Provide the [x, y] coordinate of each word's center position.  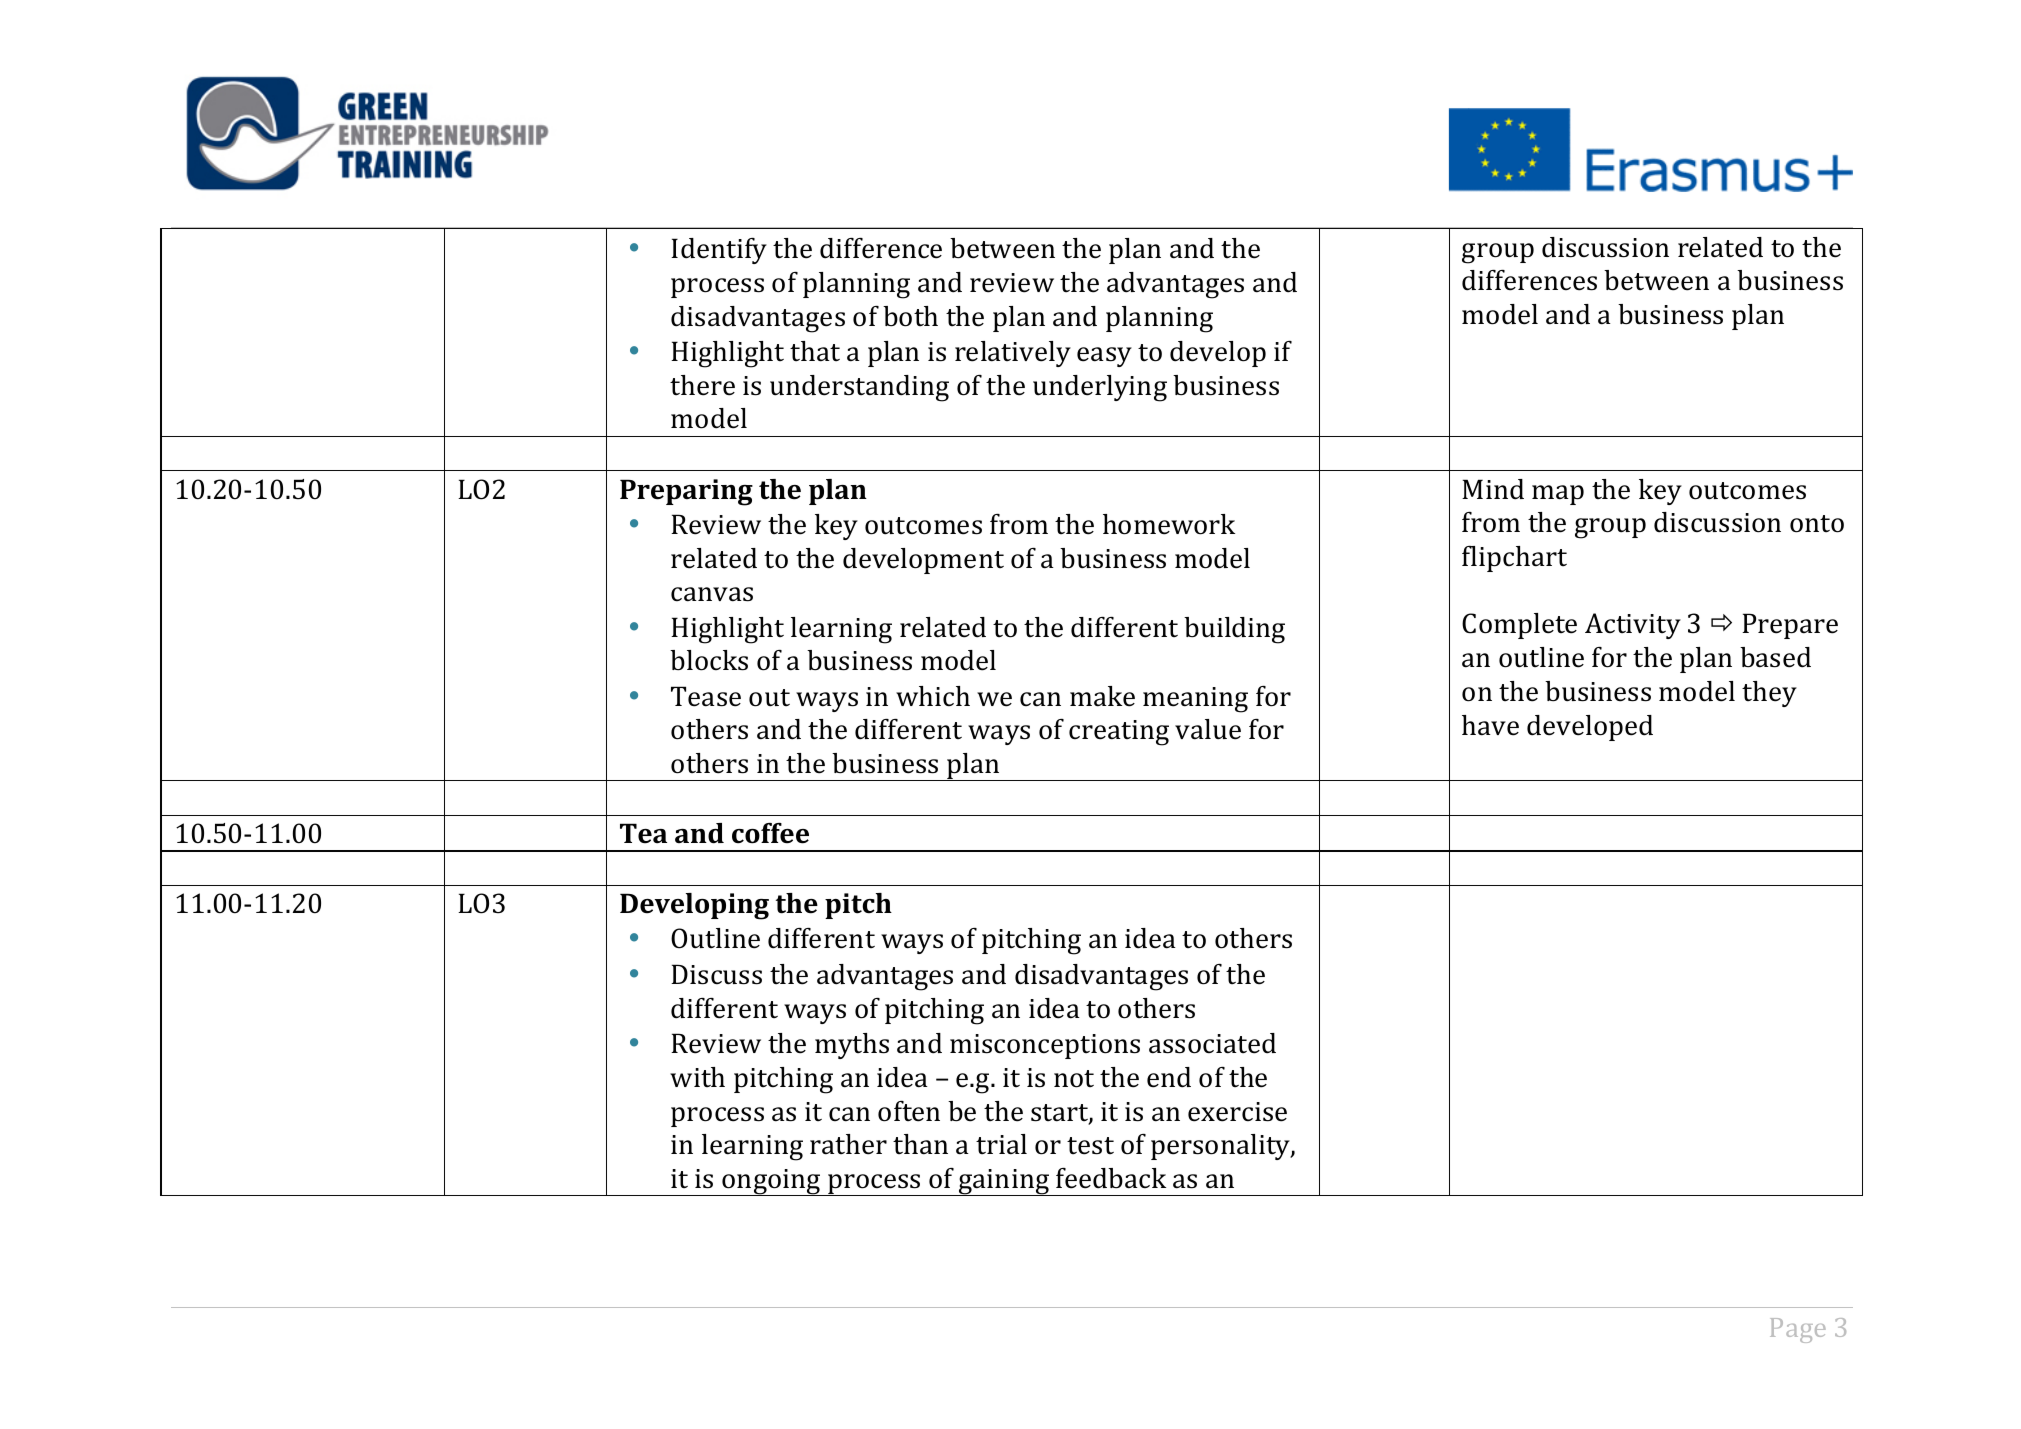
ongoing [772, 1182]
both [910, 316]
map [1558, 495]
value [1208, 729]
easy [1104, 357]
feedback [1111, 1178]
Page [1798, 1330]
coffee [770, 833]
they [1769, 694]
